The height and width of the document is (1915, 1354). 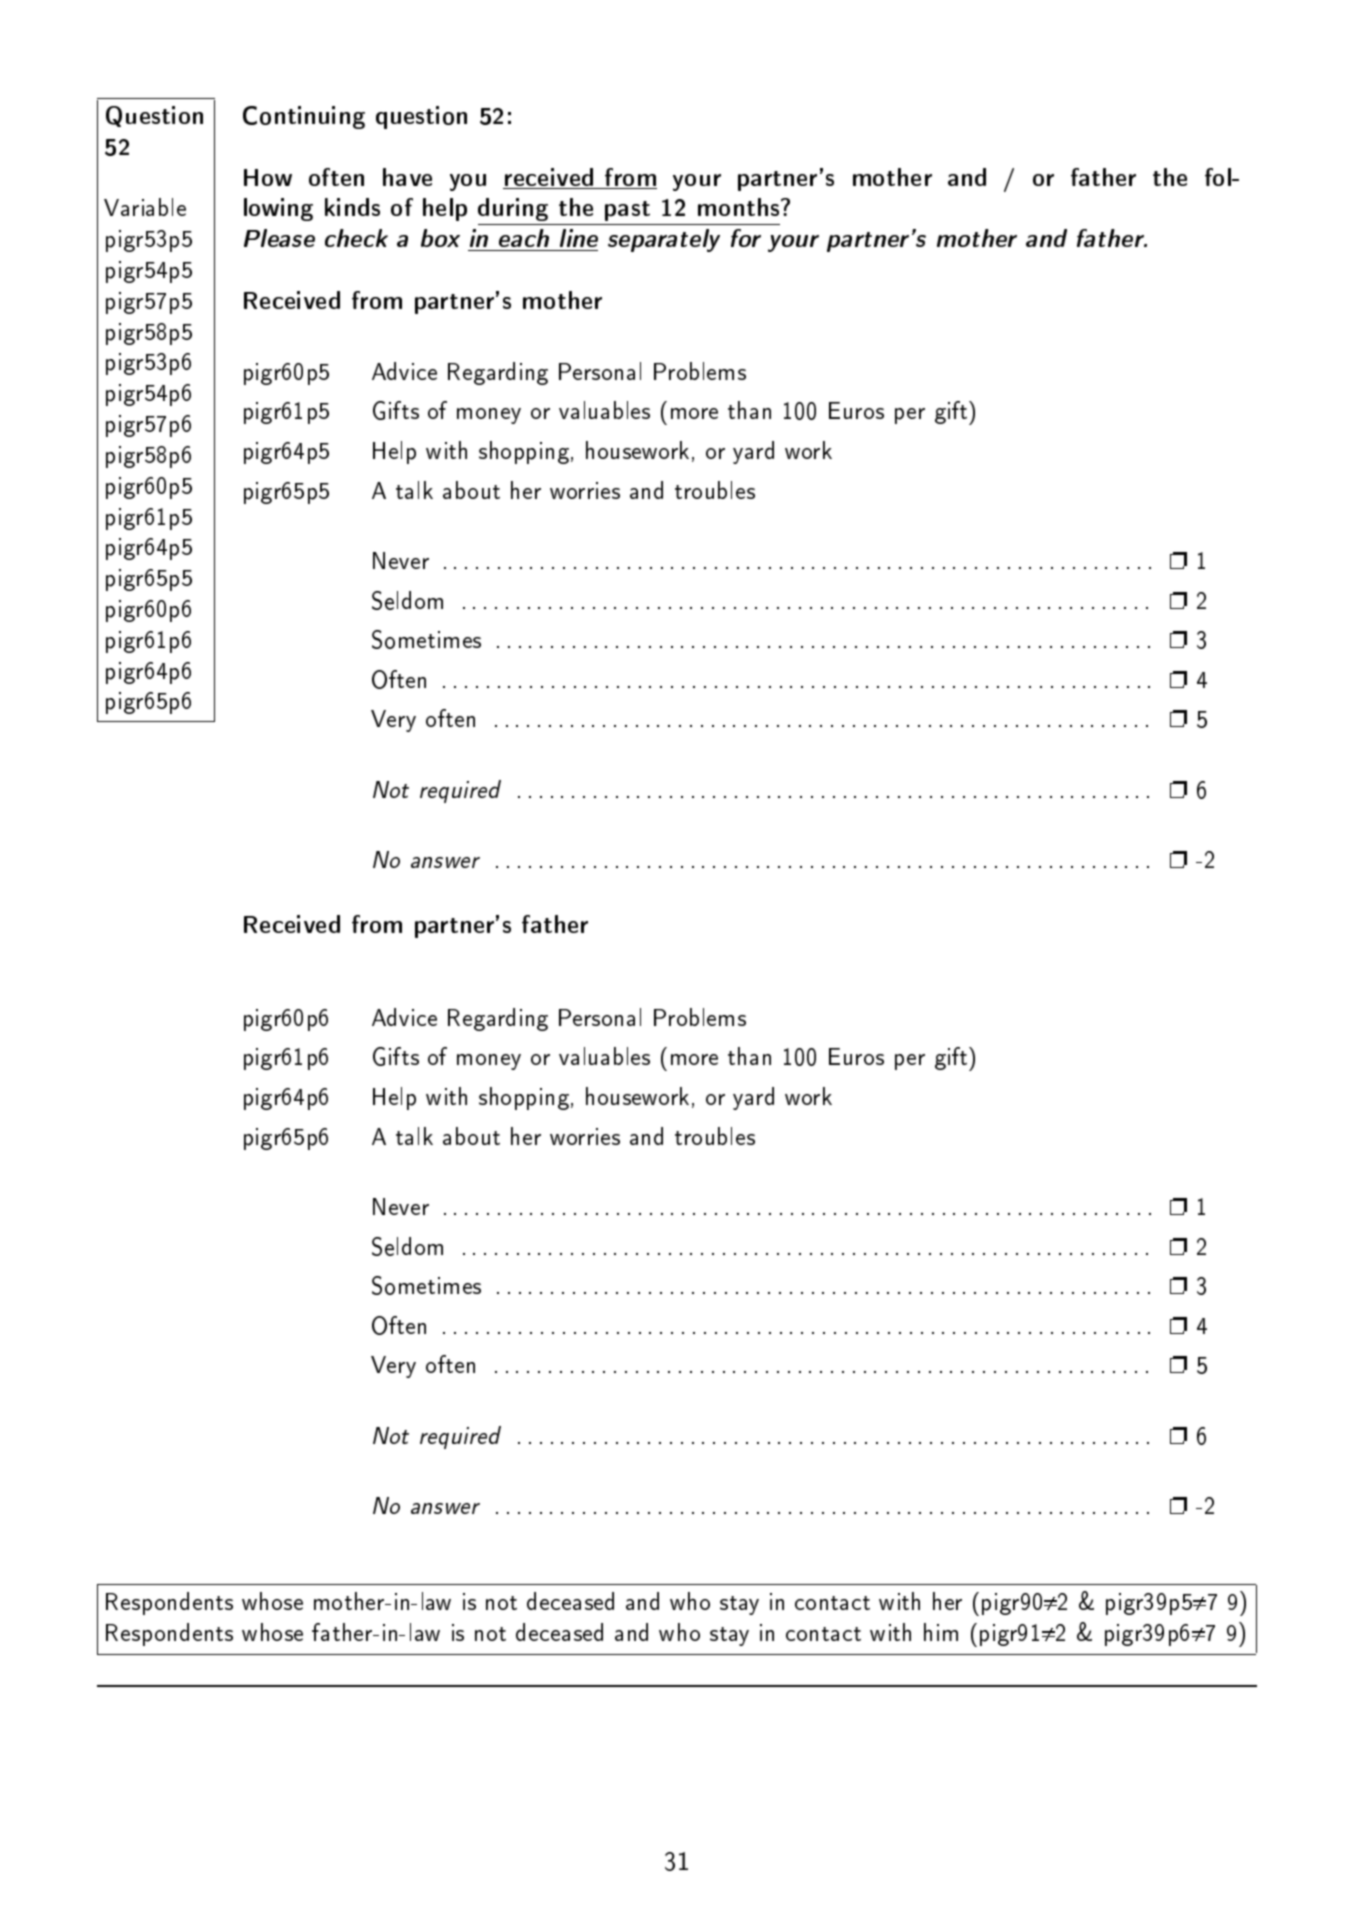 I want to click on during, so click(x=513, y=209).
